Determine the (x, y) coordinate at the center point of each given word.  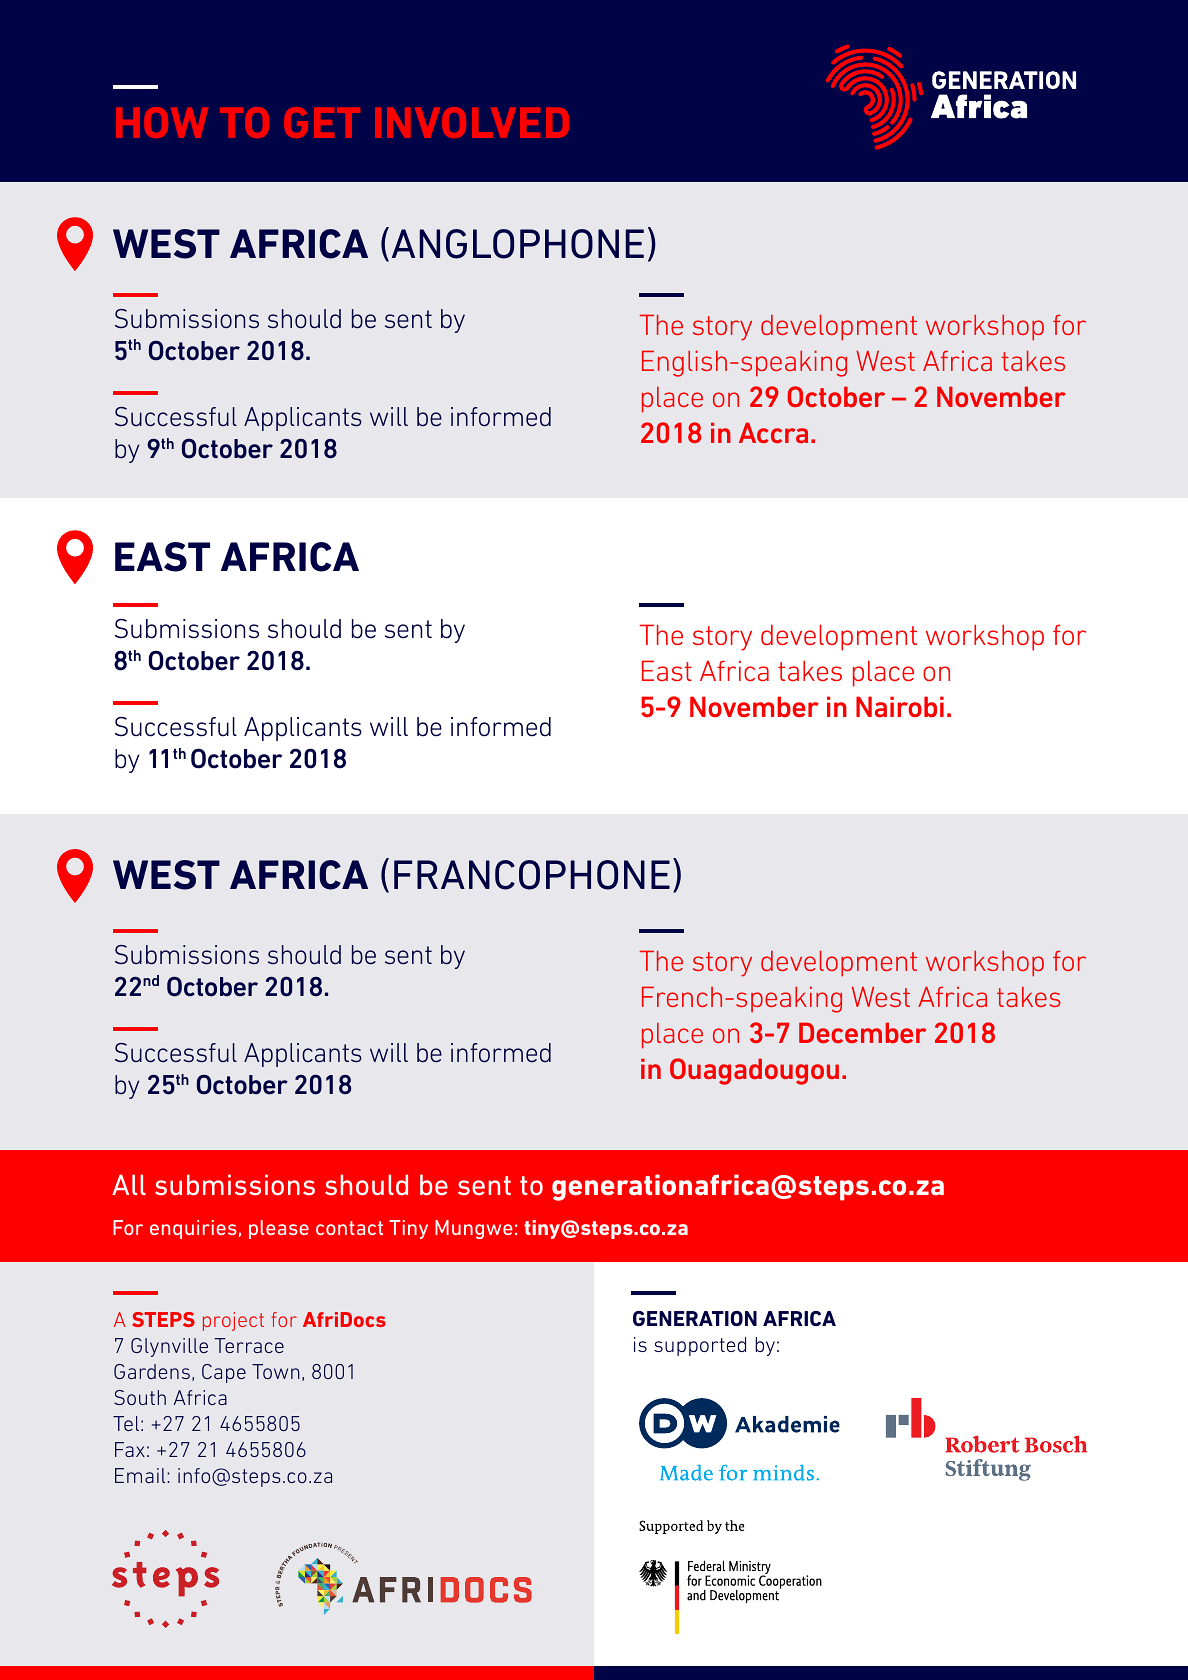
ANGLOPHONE (518, 244)
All (129, 1184)
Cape (224, 1373)
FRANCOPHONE (532, 875)
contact (349, 1228)
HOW (162, 122)
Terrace (249, 1345)
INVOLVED (472, 122)
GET (322, 122)
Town (276, 1371)
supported (700, 1346)
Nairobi (900, 707)
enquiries (193, 1229)
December (862, 1032)
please (279, 1229)
